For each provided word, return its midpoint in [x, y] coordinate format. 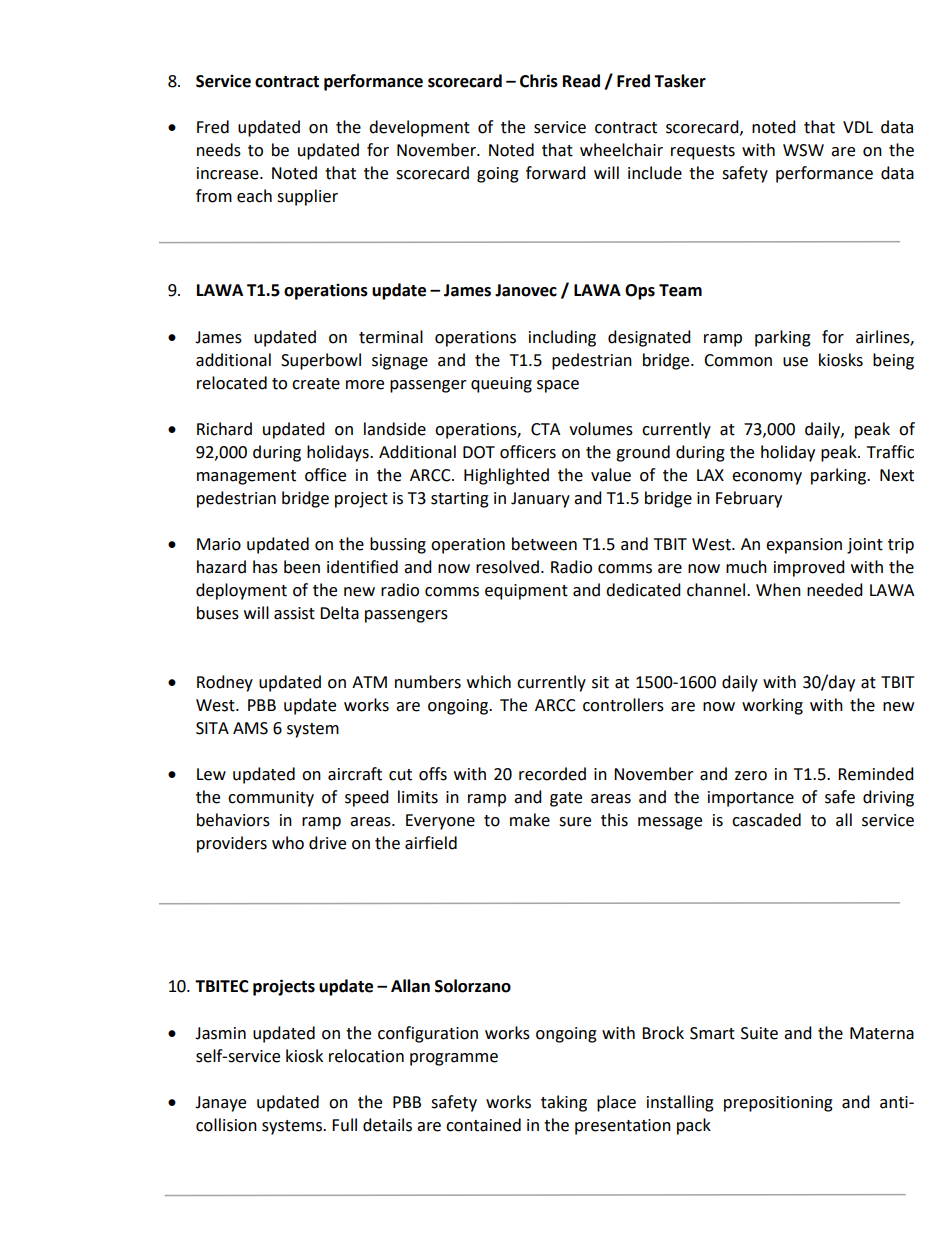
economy [767, 478]
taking [564, 1103]
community [271, 799]
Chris [539, 81]
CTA [545, 429]
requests [703, 152]
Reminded [876, 774]
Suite [759, 1033]
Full [344, 1125]
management [246, 477]
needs [219, 150]
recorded [552, 774]
